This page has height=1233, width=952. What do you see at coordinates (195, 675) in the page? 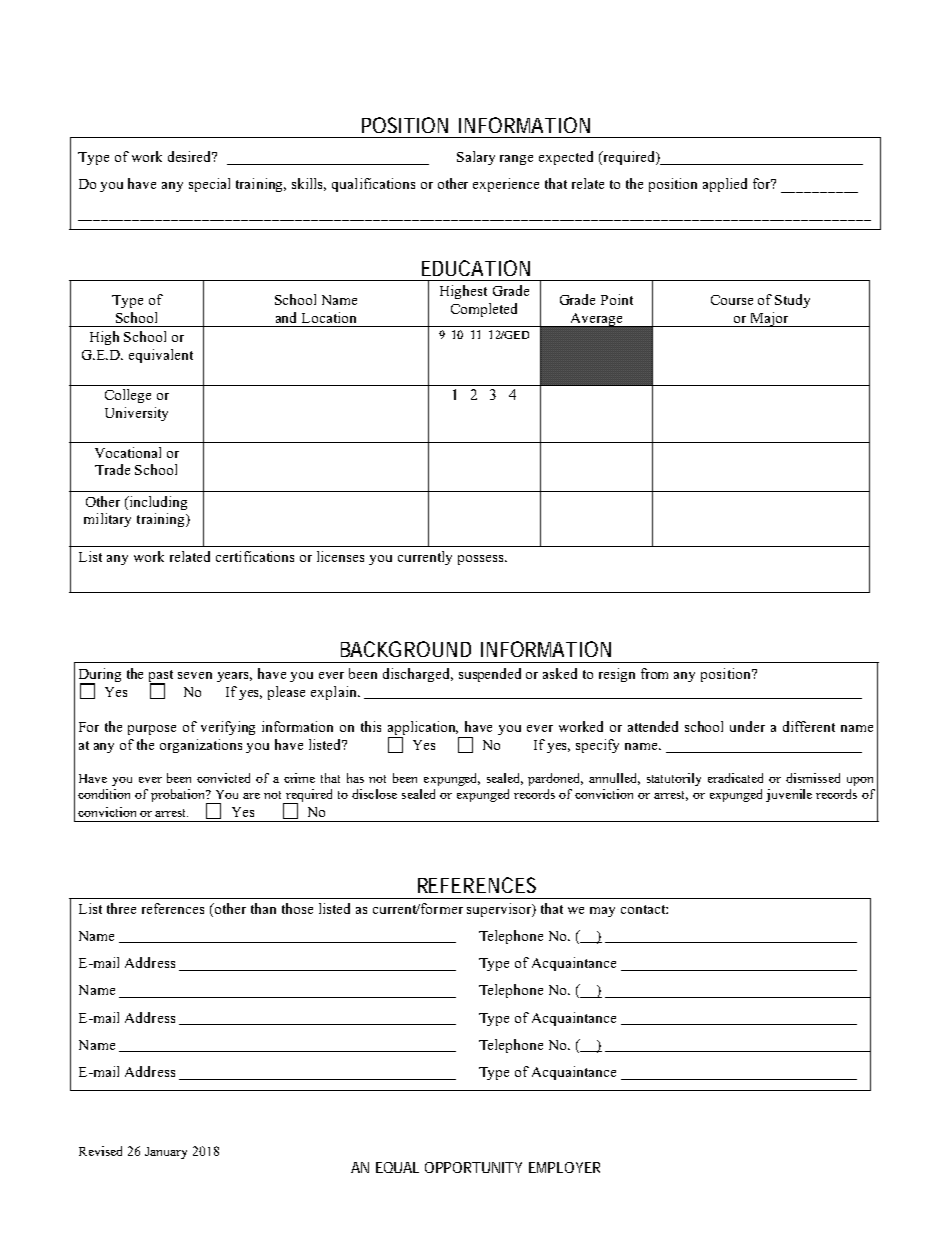
I see `seven` at bounding box center [195, 675].
